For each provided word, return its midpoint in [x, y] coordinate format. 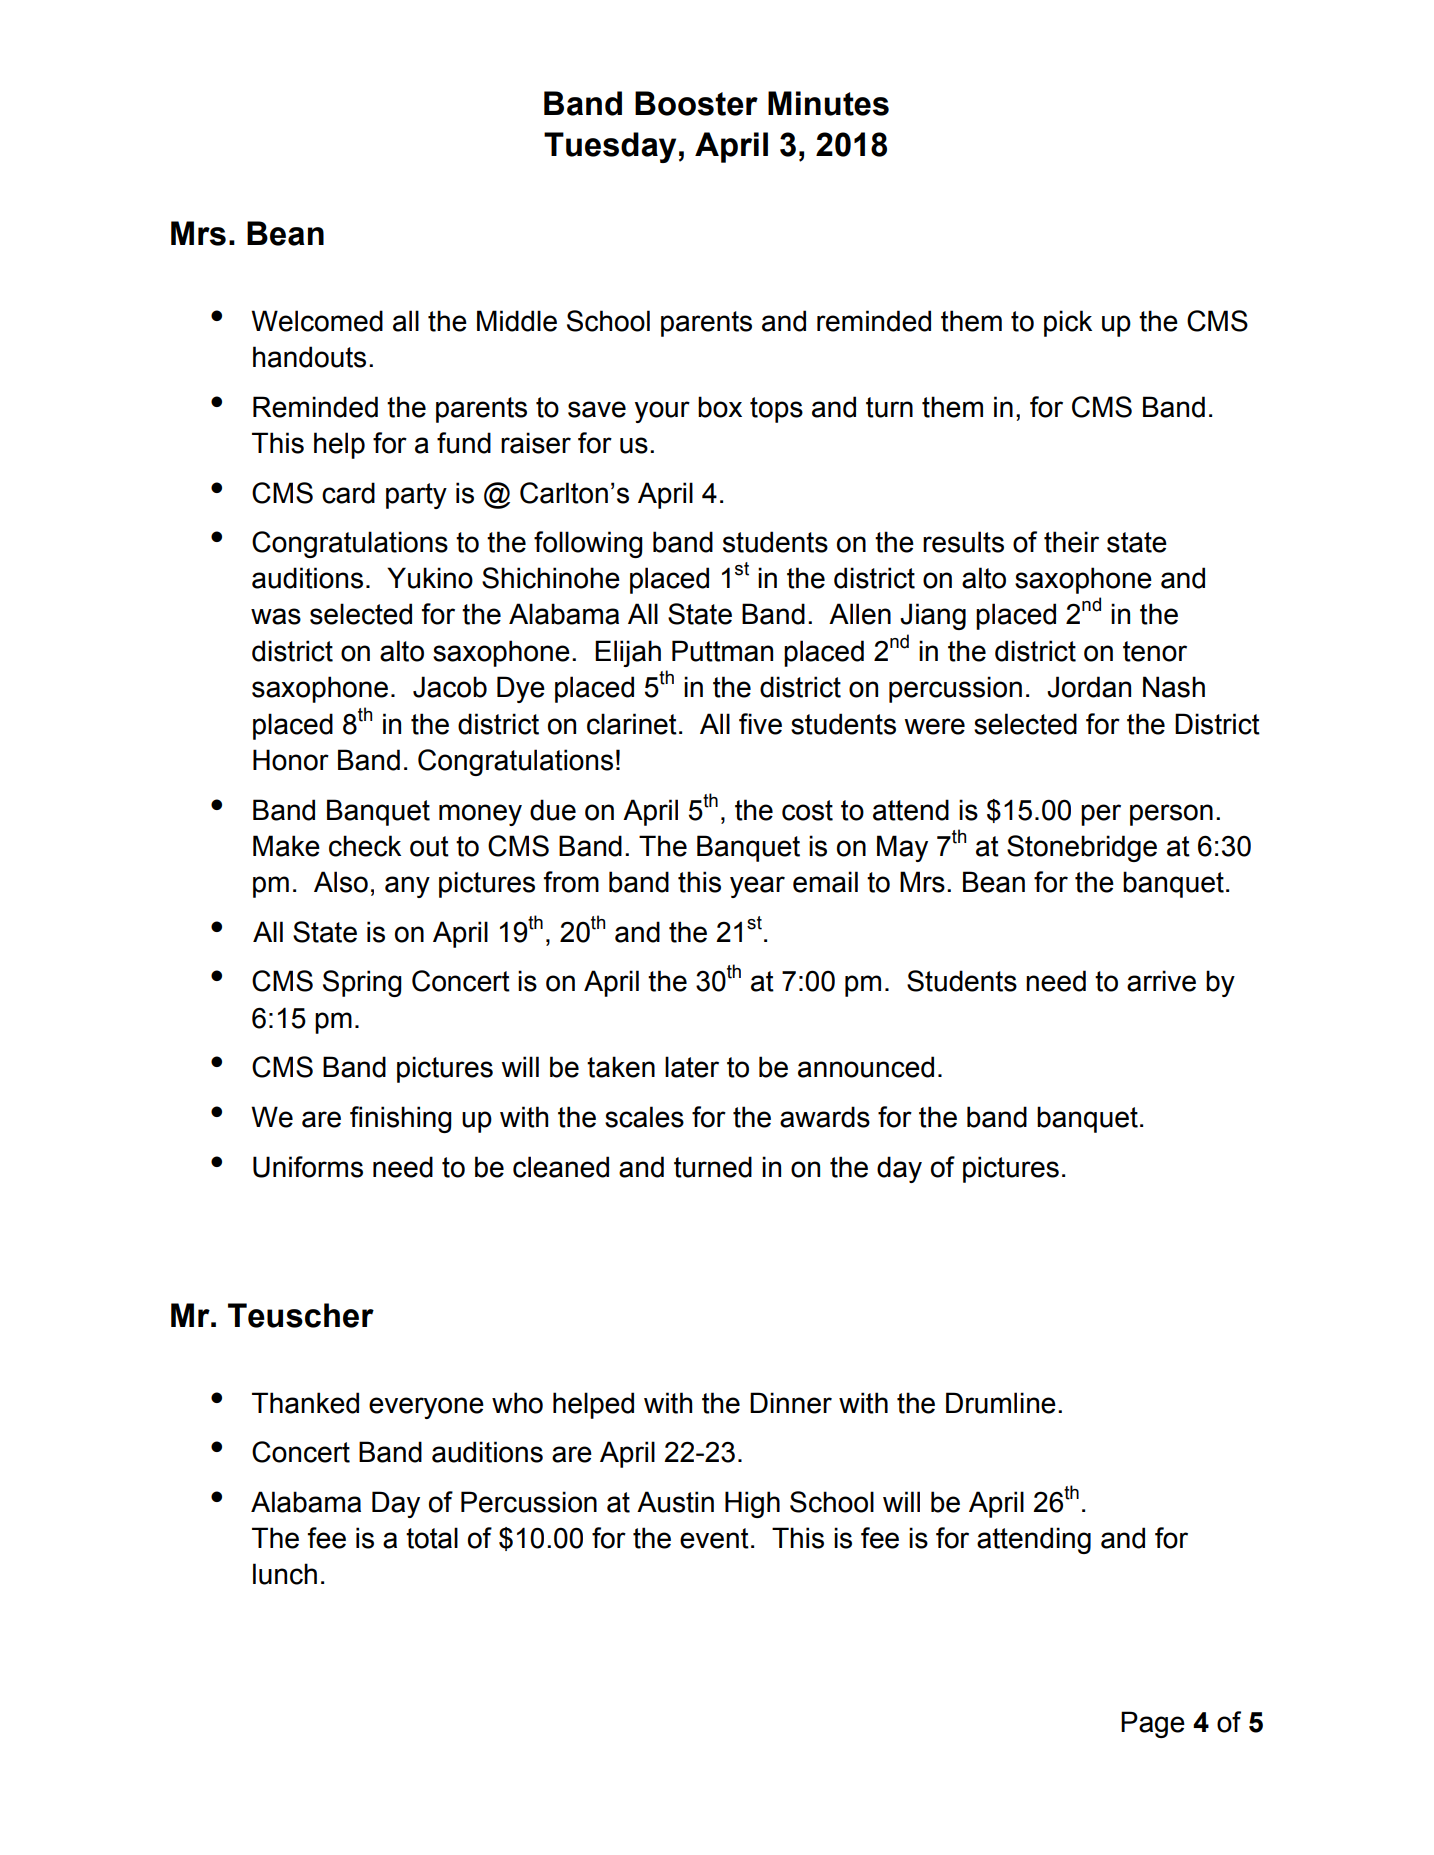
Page [1153, 1724]
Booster [696, 103]
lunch [285, 1574]
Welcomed [317, 321]
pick [1068, 323]
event [714, 1538]
